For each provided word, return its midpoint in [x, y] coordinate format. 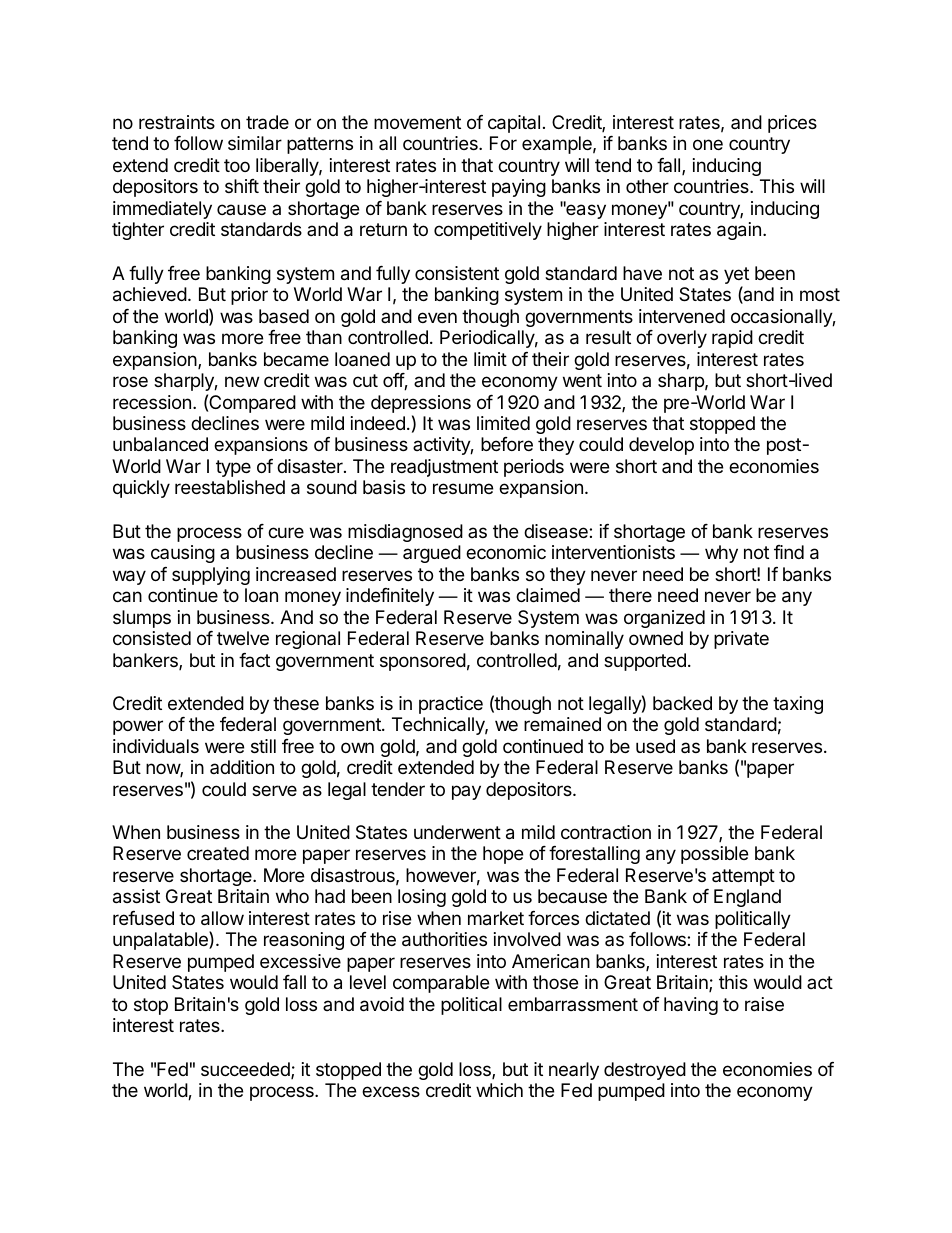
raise [764, 1004]
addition [242, 767]
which [499, 1090]
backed [682, 703]
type [233, 468]
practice [451, 705]
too [237, 165]
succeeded [246, 1070]
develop [661, 446]
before [507, 444]
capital [514, 124]
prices [792, 124]
